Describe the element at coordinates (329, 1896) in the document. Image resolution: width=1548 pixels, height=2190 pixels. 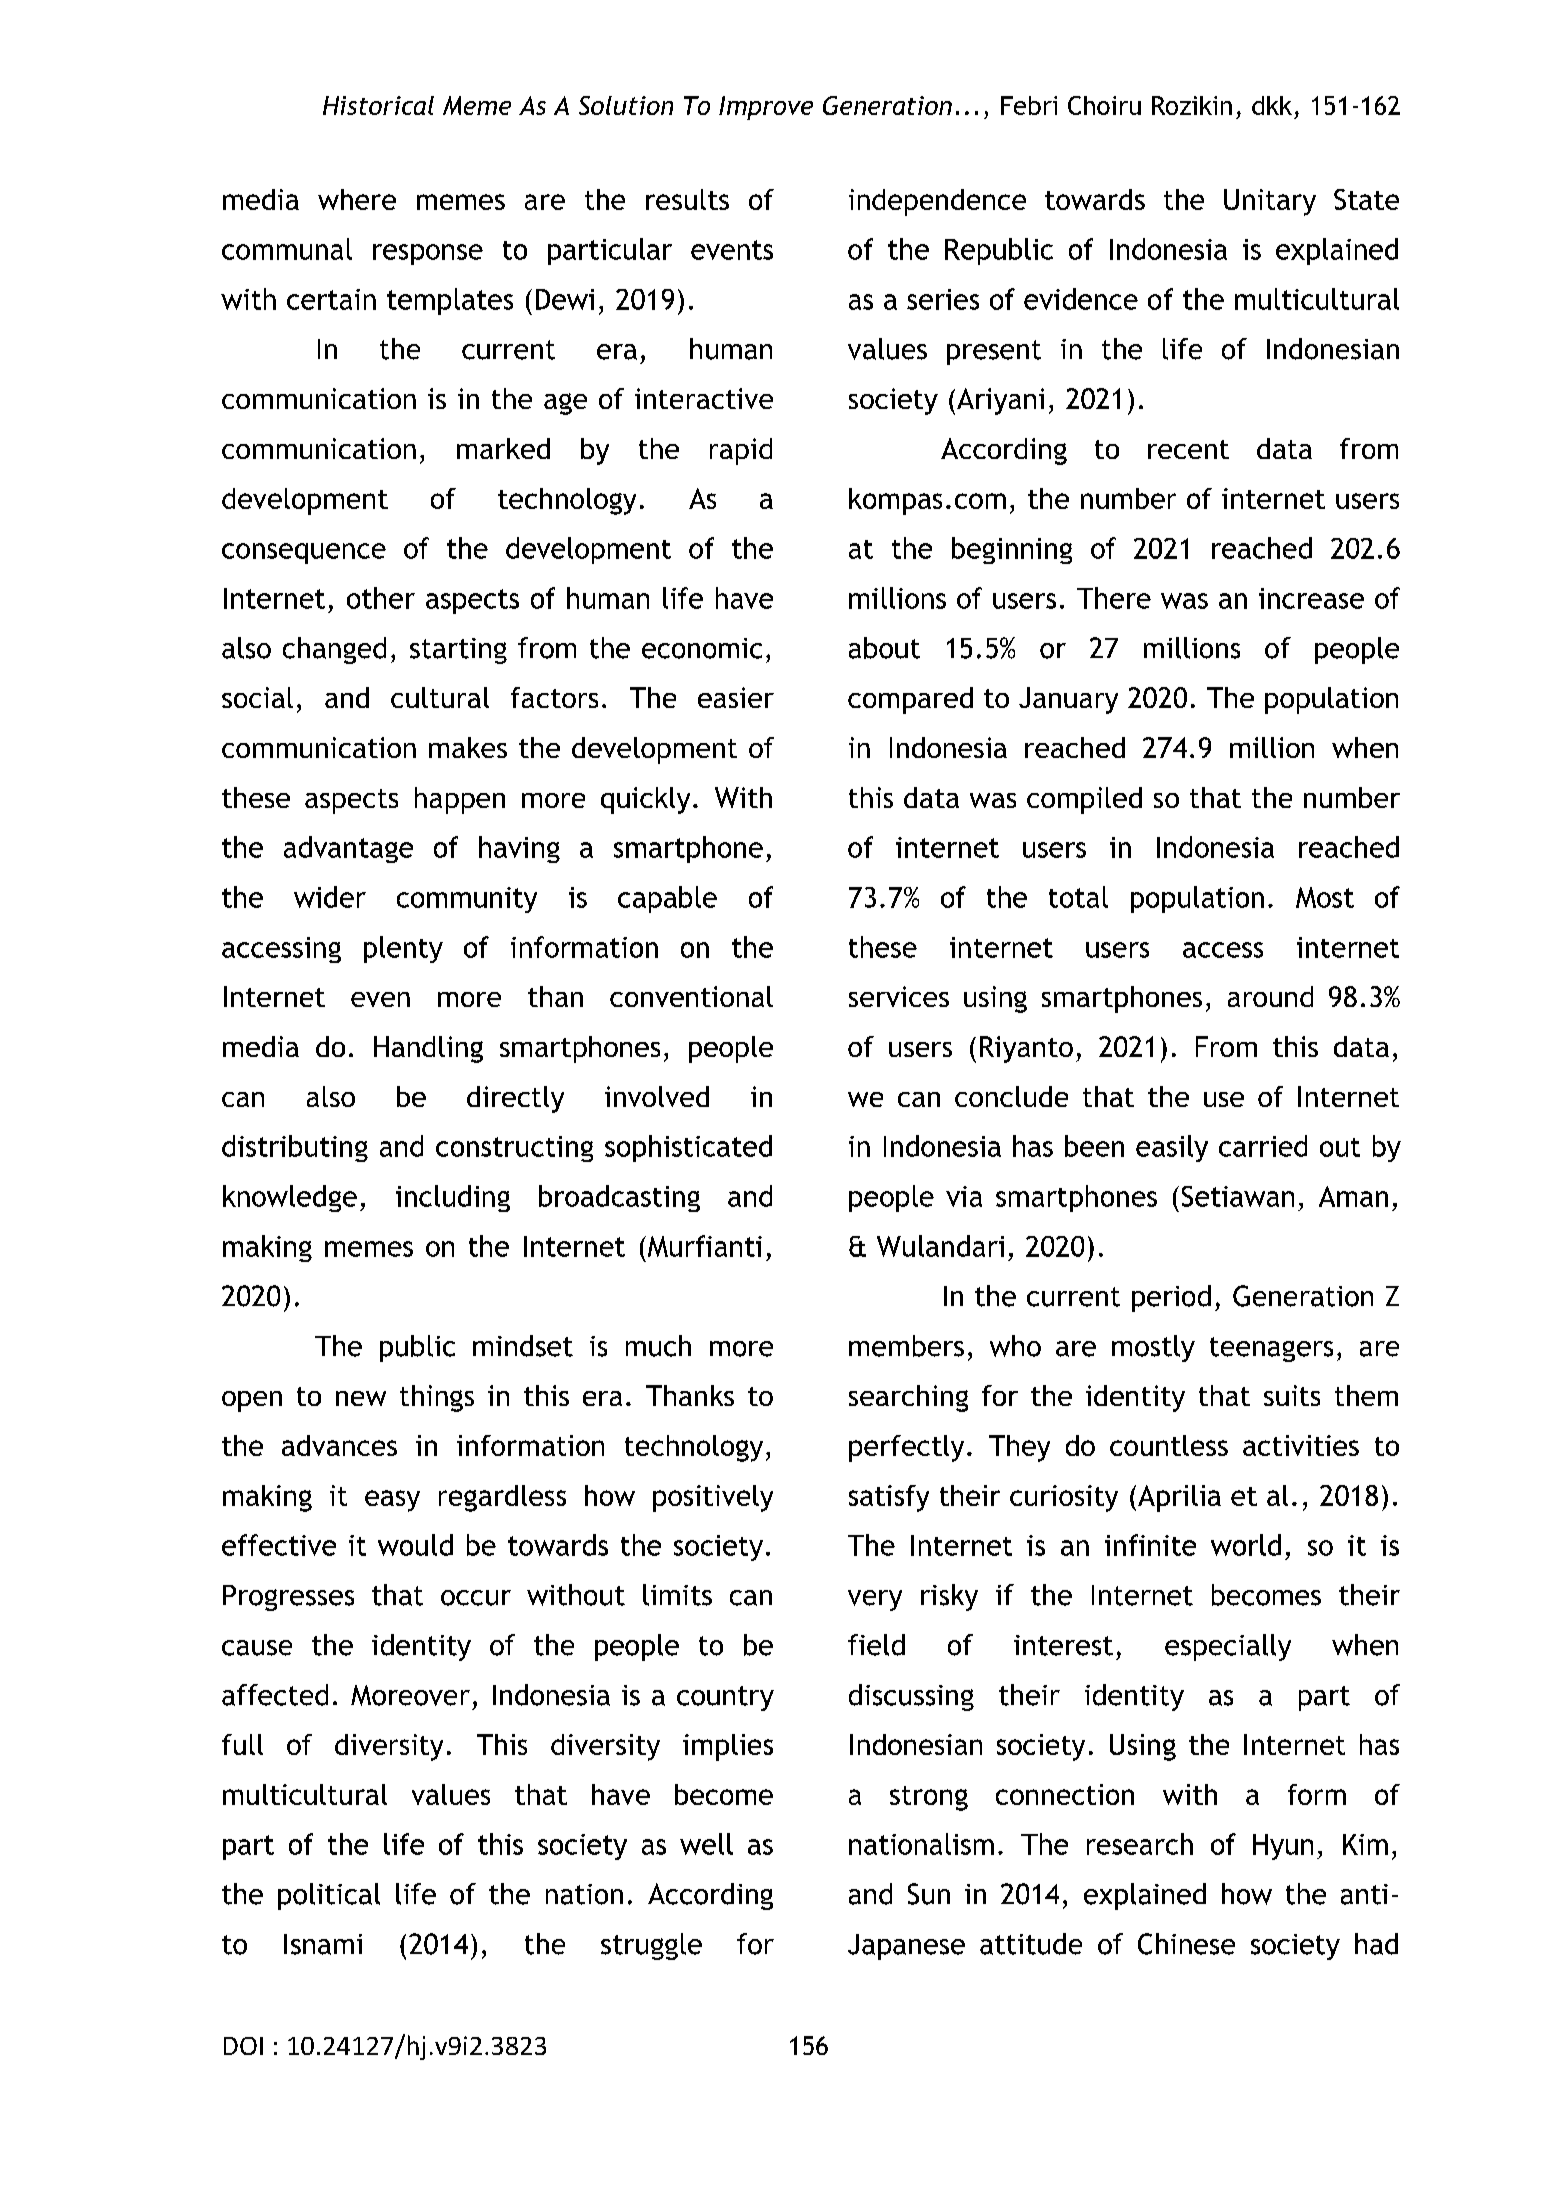
I see `political` at that location.
